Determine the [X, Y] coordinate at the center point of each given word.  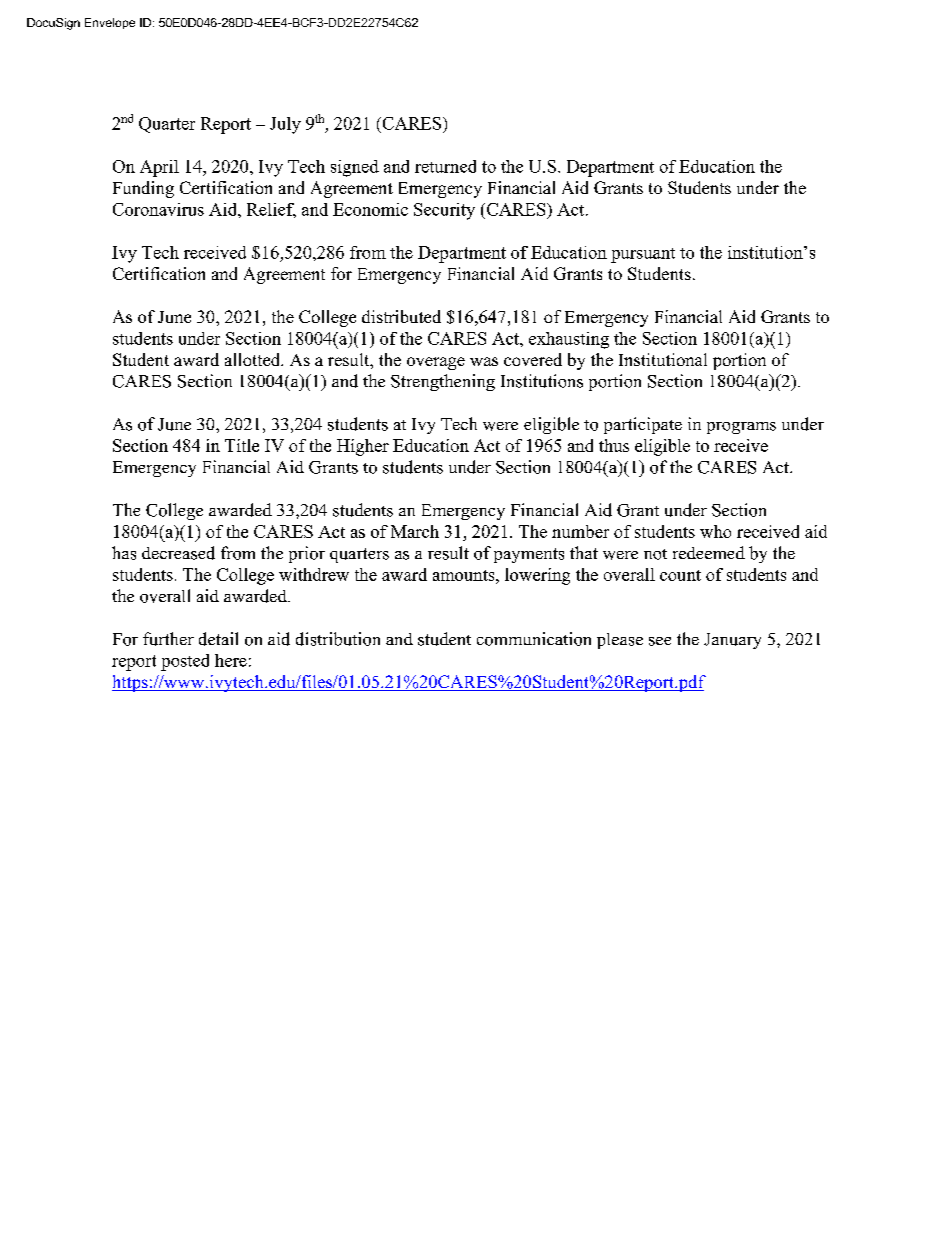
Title [242, 445]
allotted [254, 359]
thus [614, 445]
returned [445, 166]
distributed [401, 316]
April [159, 168]
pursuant [643, 255]
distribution [338, 639]
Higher [363, 447]
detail [218, 639]
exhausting [569, 340]
